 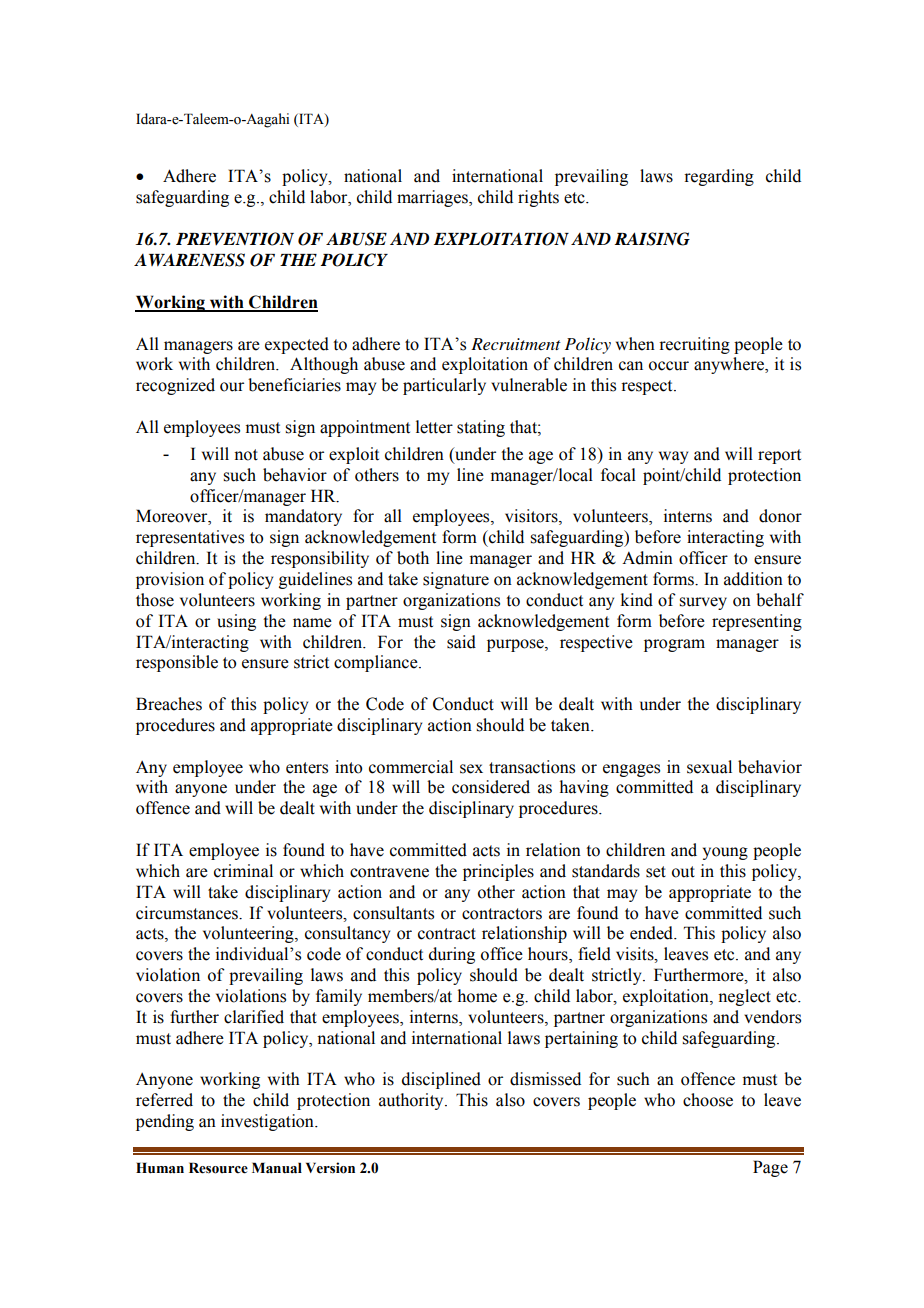 I want to click on marriages, so click(x=433, y=198).
